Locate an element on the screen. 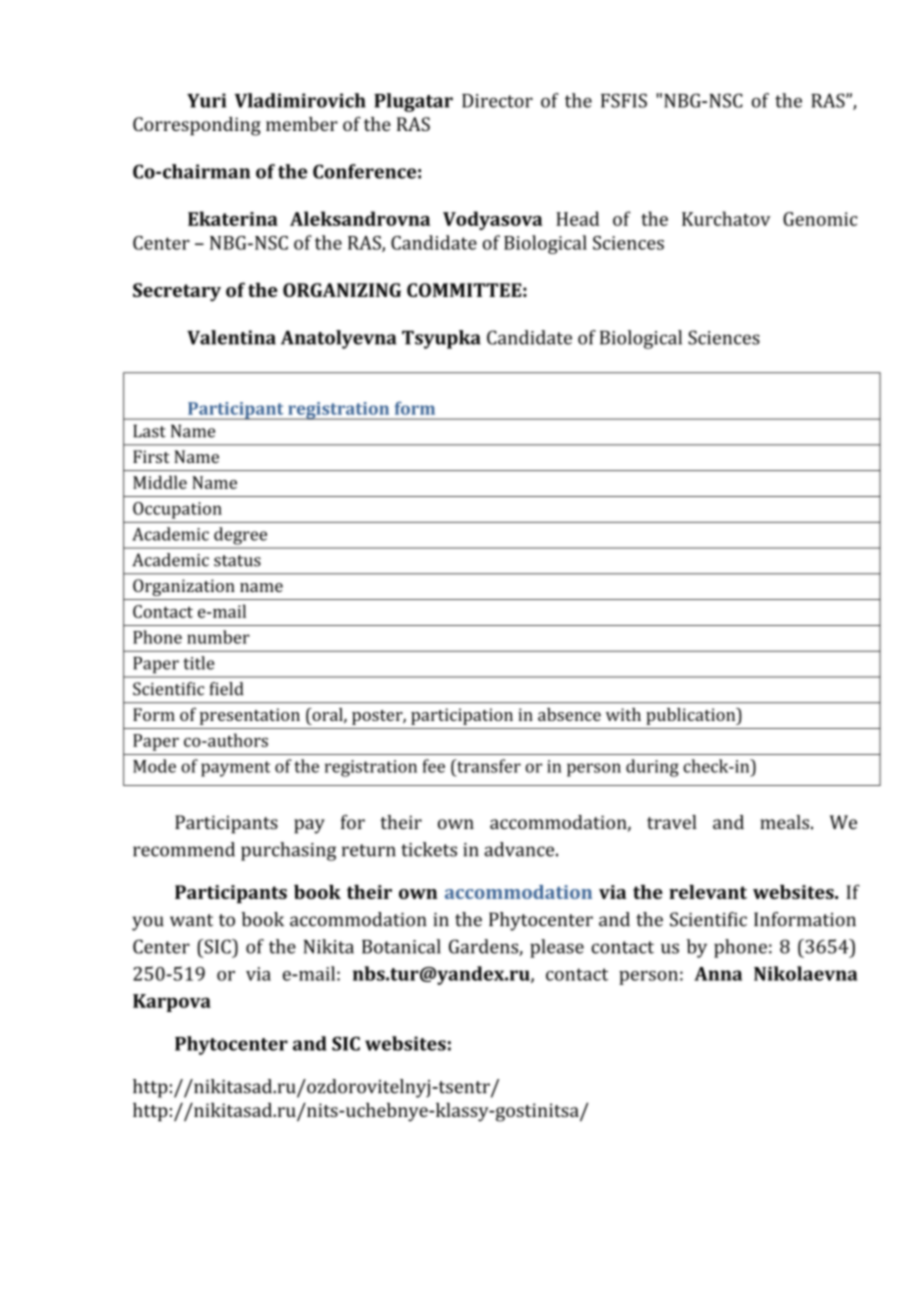  ORGANIZING is located at coordinates (342, 290).
